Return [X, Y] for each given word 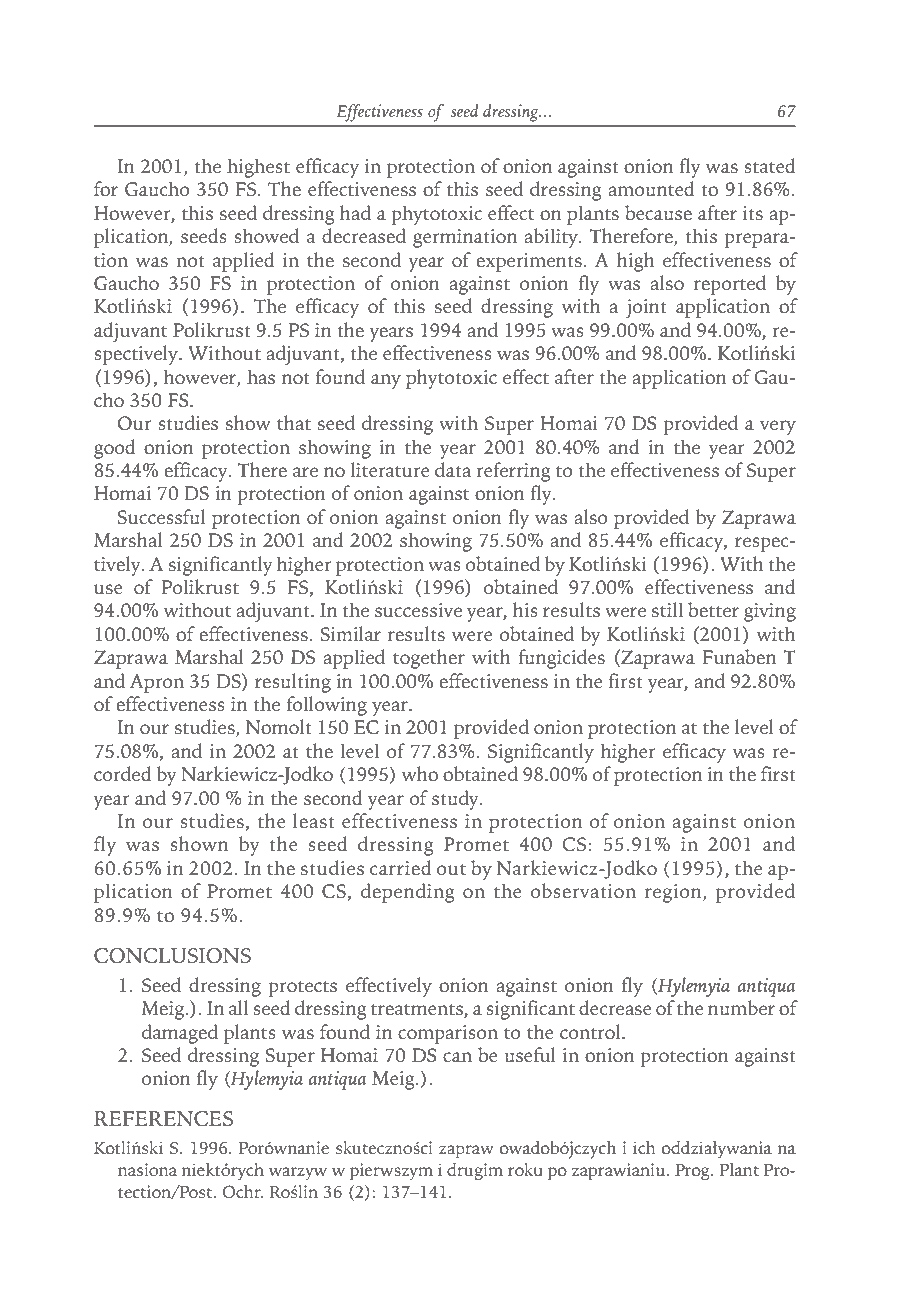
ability [552, 238]
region [674, 893]
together [429, 659]
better [713, 609]
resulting [293, 683]
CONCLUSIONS [172, 956]
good [115, 449]
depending [408, 893]
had [355, 212]
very [778, 427]
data [453, 469]
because [658, 213]
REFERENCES [163, 1119]
